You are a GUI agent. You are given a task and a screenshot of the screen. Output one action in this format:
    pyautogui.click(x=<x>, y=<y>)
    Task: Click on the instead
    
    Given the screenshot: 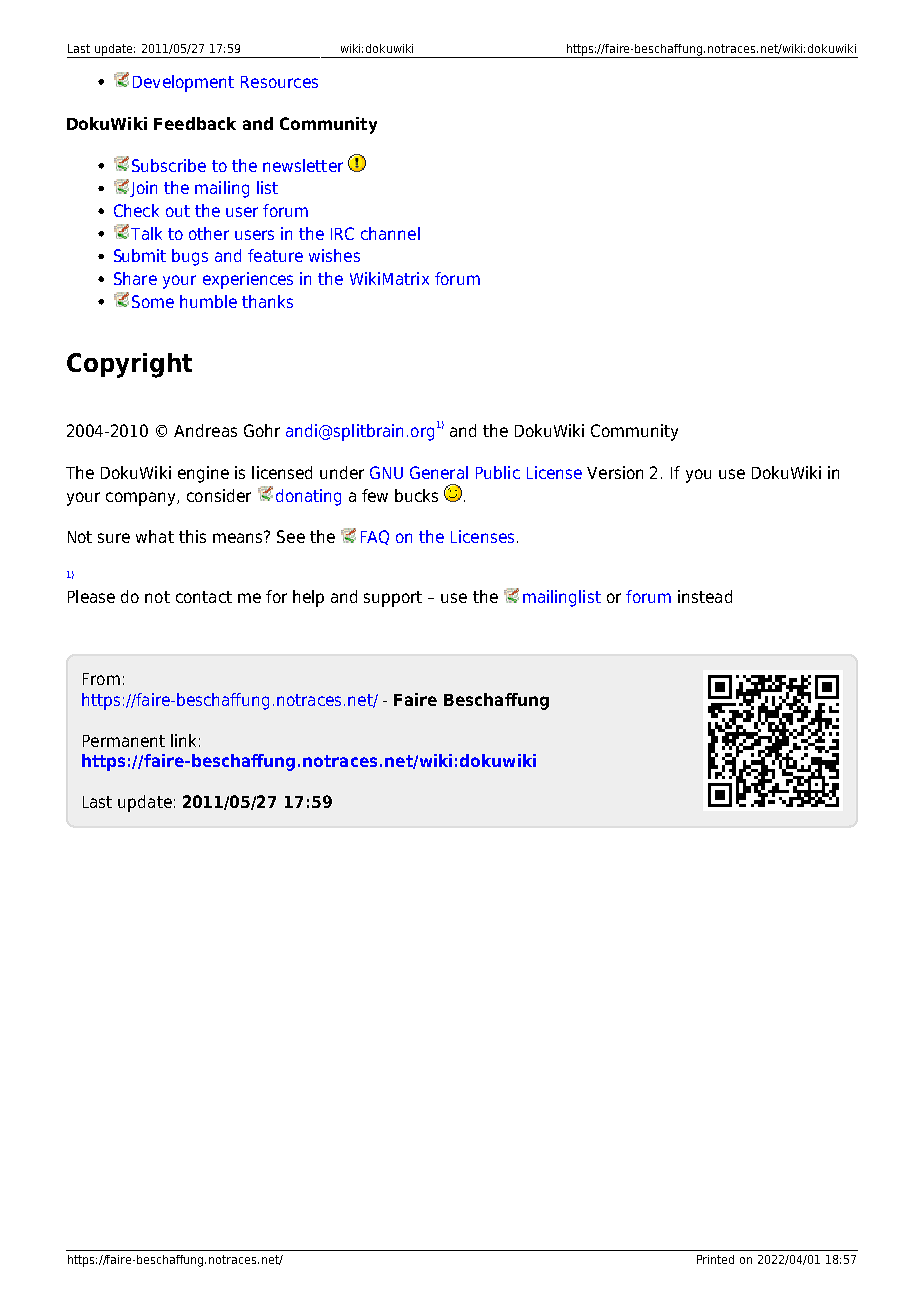 What is the action you would take?
    pyautogui.click(x=705, y=596)
